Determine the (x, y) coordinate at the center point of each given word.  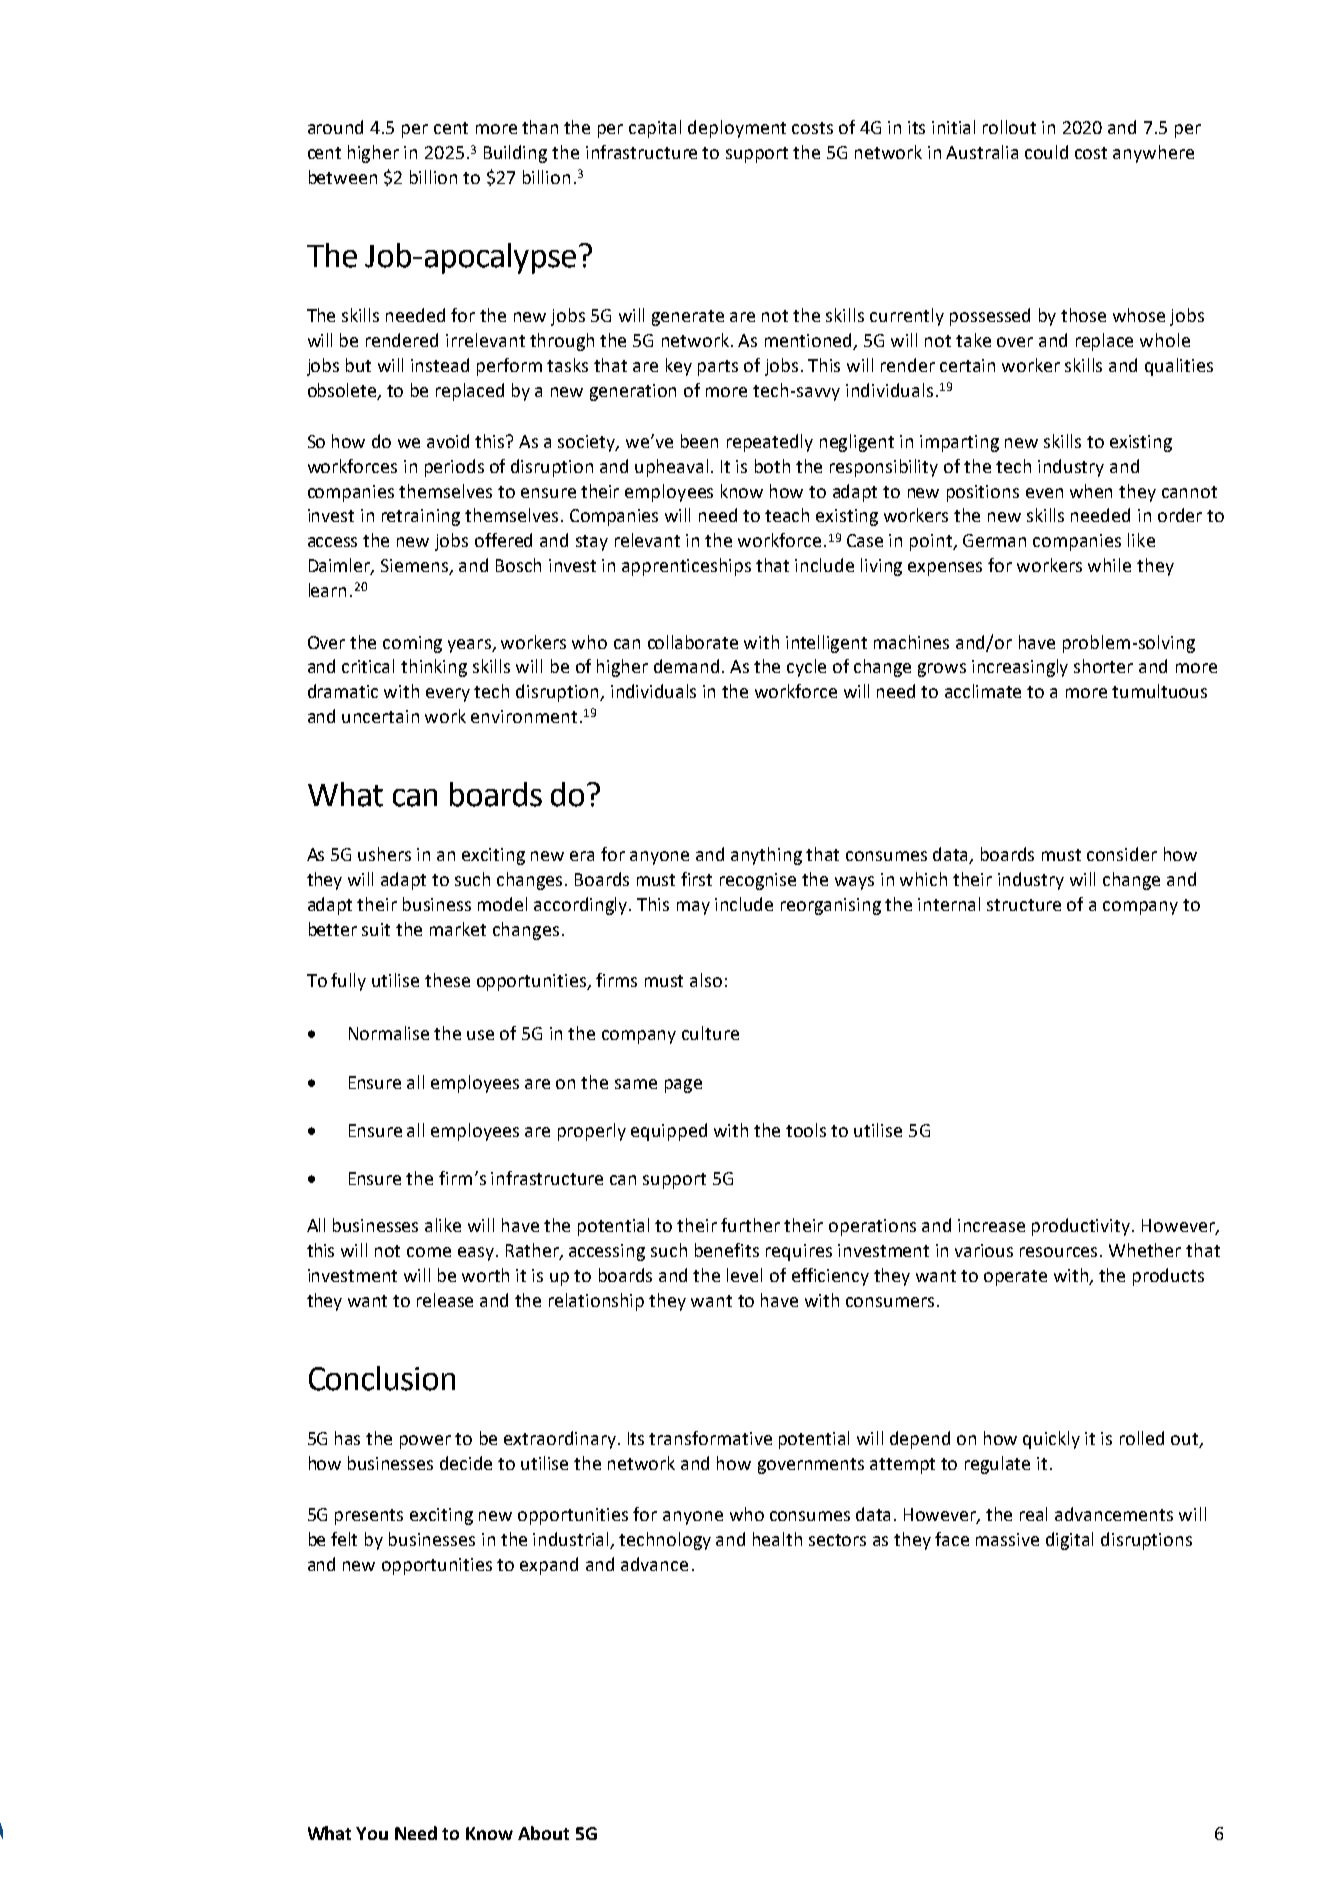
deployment (737, 129)
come (429, 1252)
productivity (1082, 1227)
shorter (1103, 666)
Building (515, 154)
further (750, 1225)
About (543, 1833)
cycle (806, 668)
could (1046, 152)
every (448, 695)
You (372, 1833)
